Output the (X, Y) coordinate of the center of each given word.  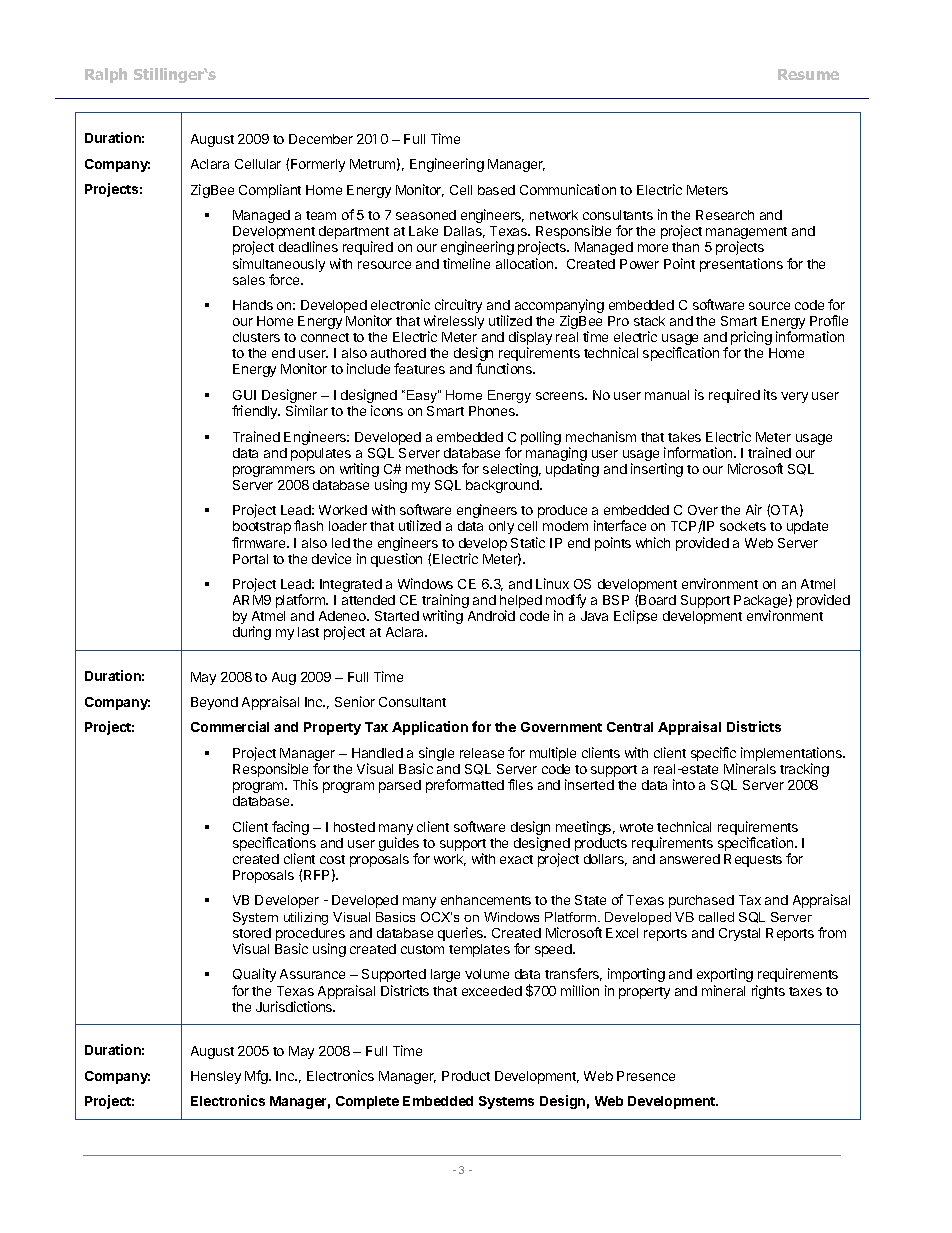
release (482, 753)
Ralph (106, 75)
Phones (493, 411)
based (496, 190)
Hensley (216, 1077)
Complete (367, 1102)
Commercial (230, 726)
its (770, 394)
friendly (256, 412)
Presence (646, 1076)
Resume (808, 74)
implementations (792, 755)
